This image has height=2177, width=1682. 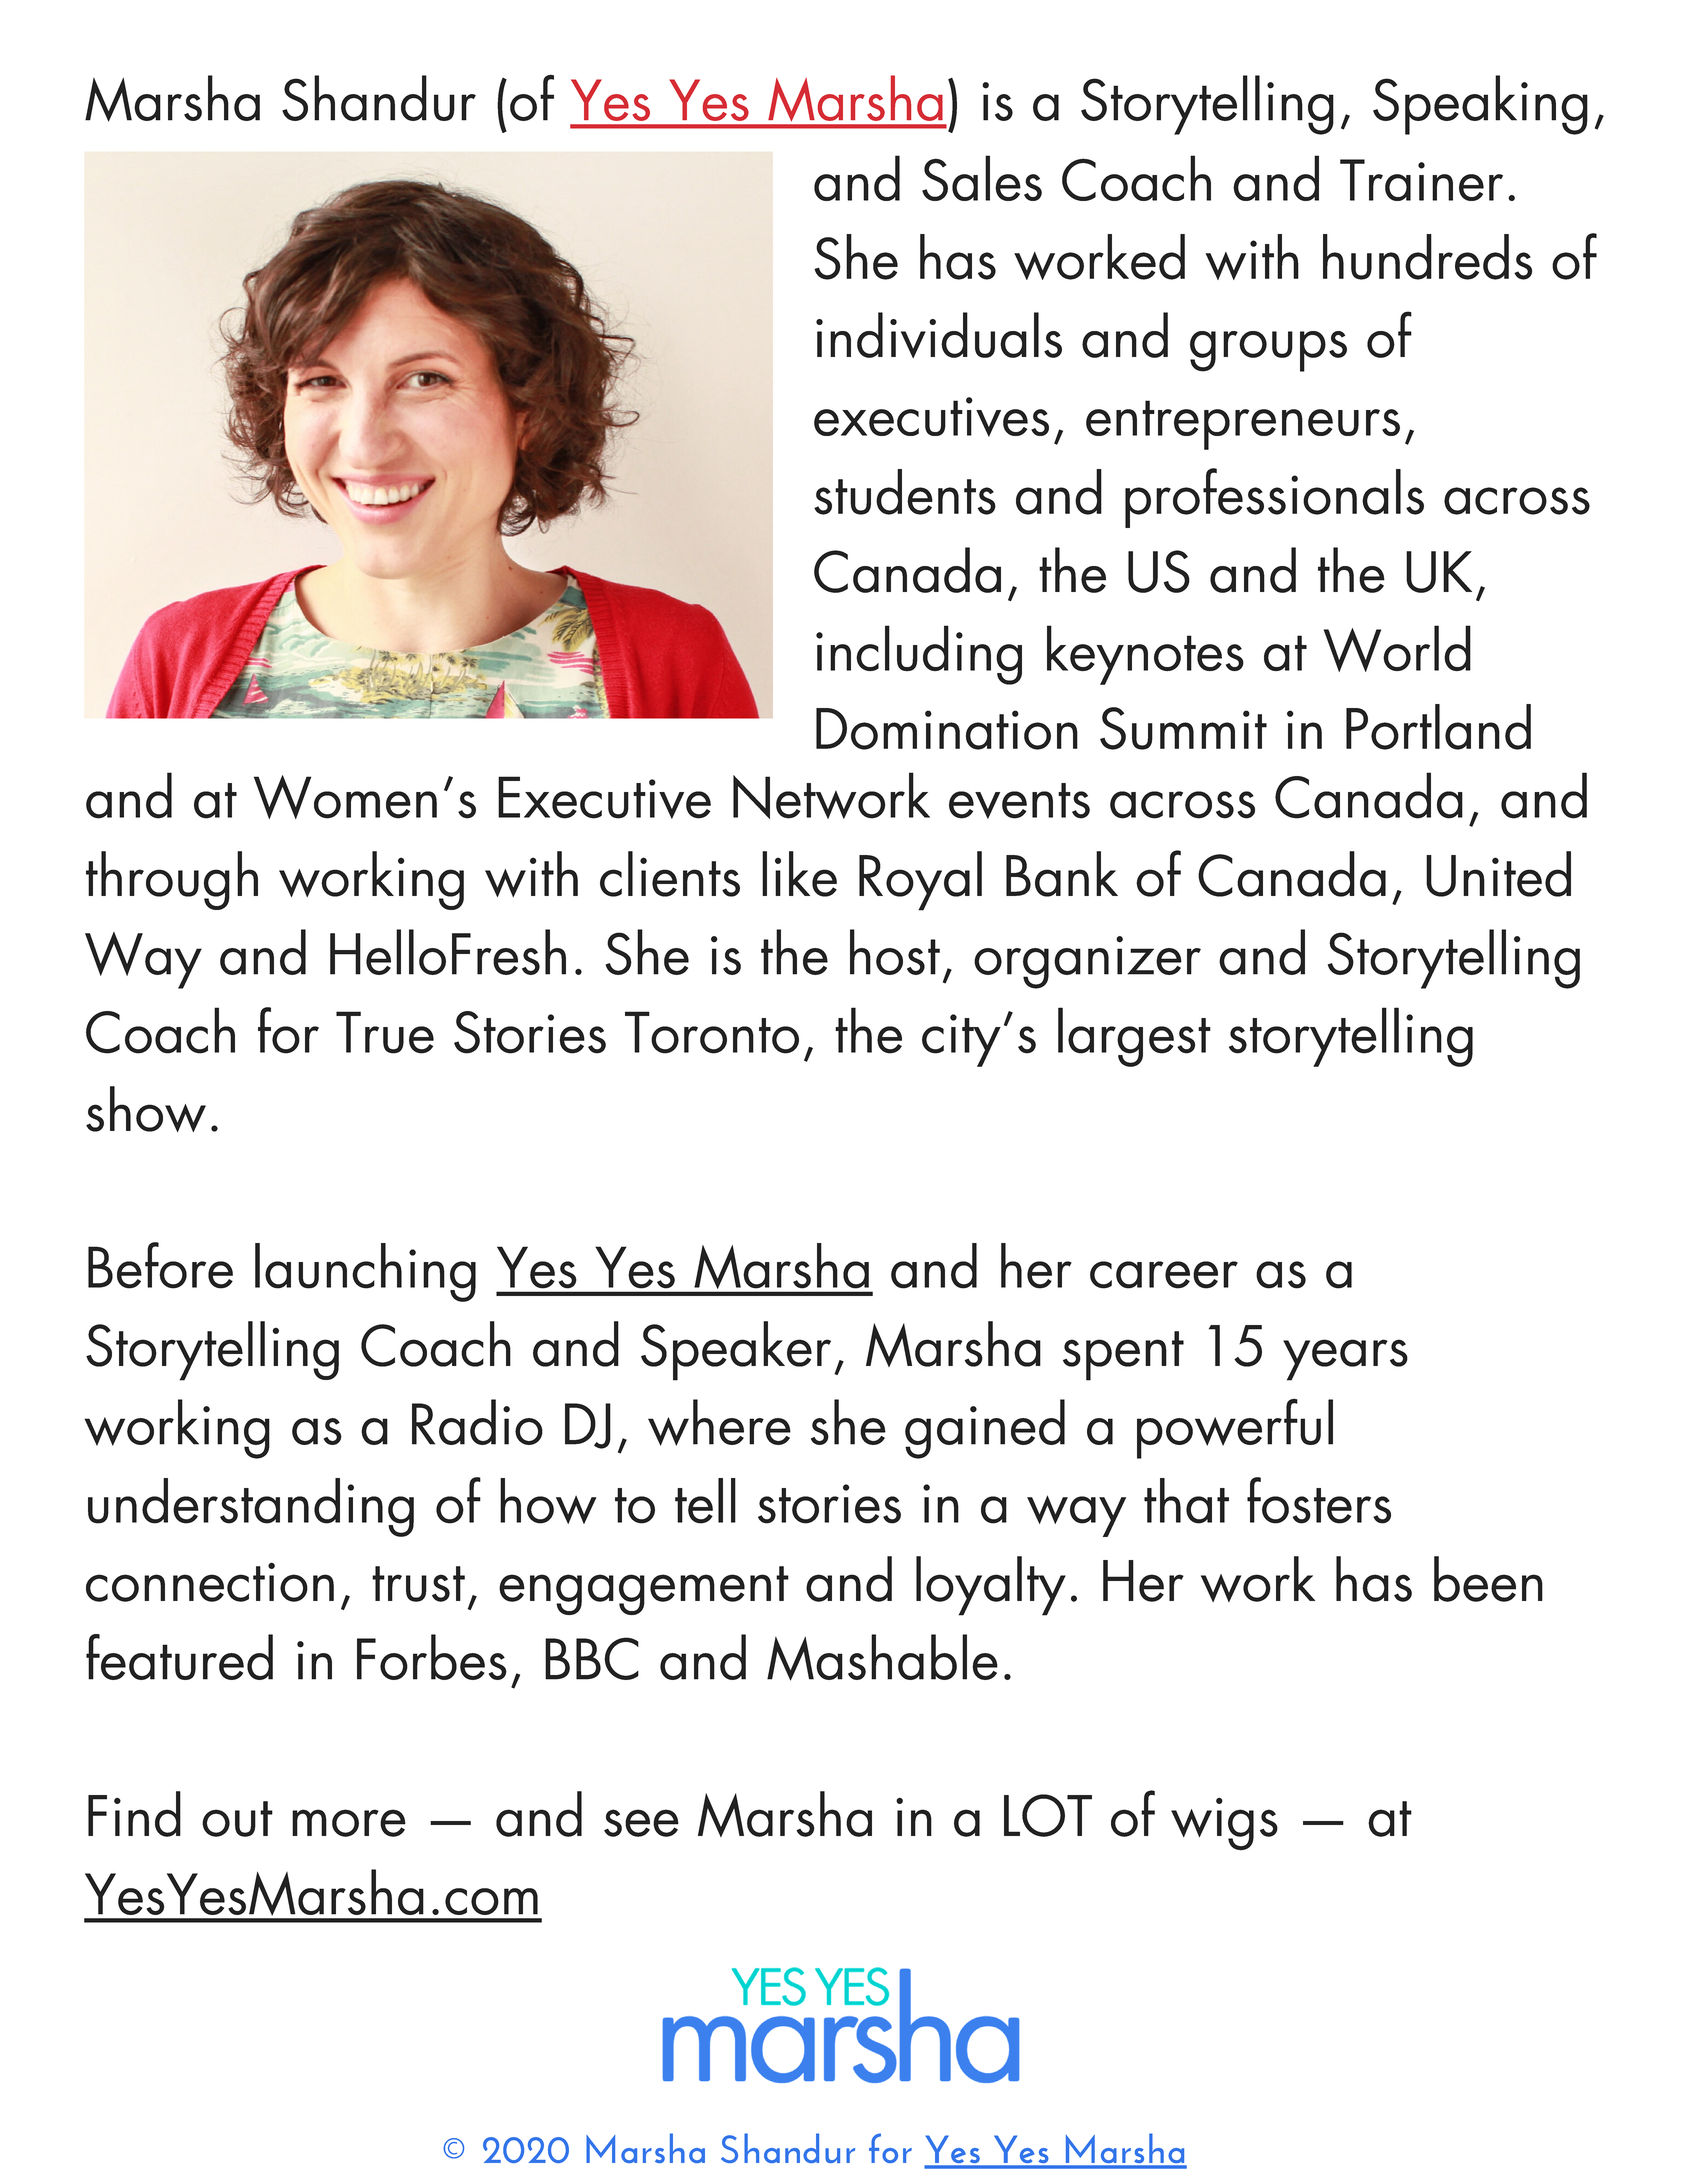 What do you see at coordinates (905, 492) in the image?
I see `students` at bounding box center [905, 492].
